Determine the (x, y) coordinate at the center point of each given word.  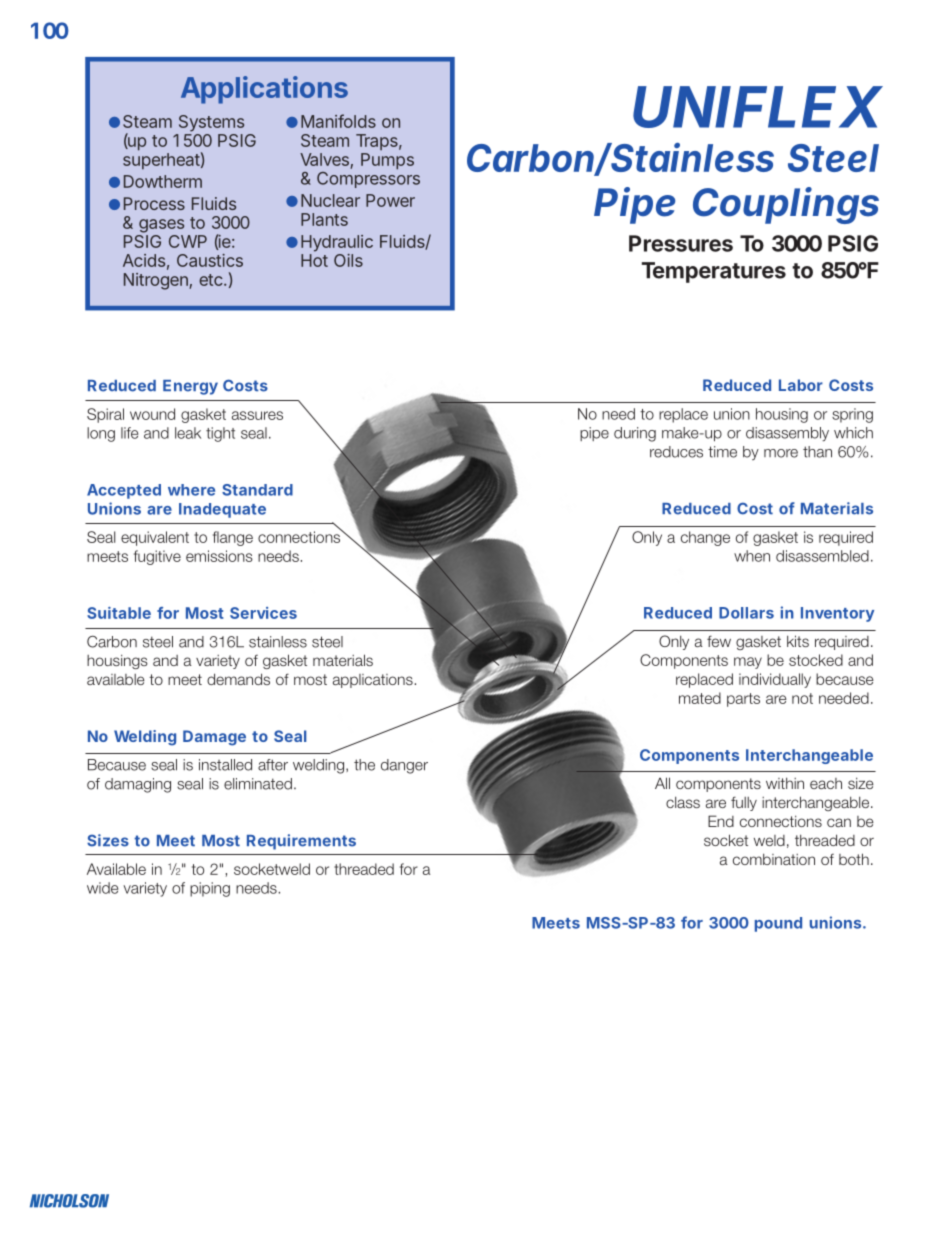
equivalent (155, 538)
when (752, 556)
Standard (257, 490)
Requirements (301, 842)
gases (161, 226)
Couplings (786, 205)
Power (390, 200)
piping (210, 889)
